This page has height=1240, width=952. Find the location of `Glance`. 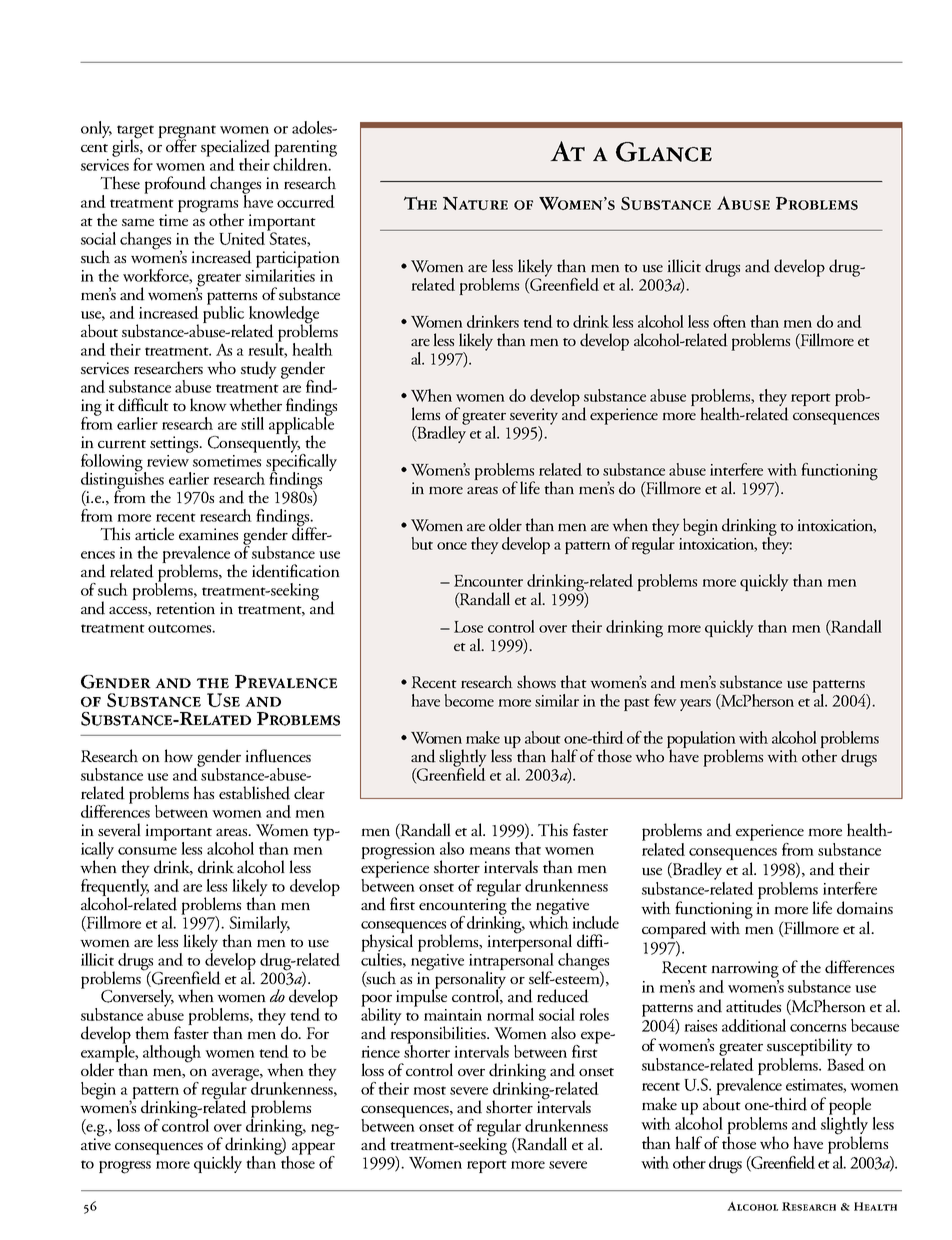

Glance is located at coordinates (664, 152).
